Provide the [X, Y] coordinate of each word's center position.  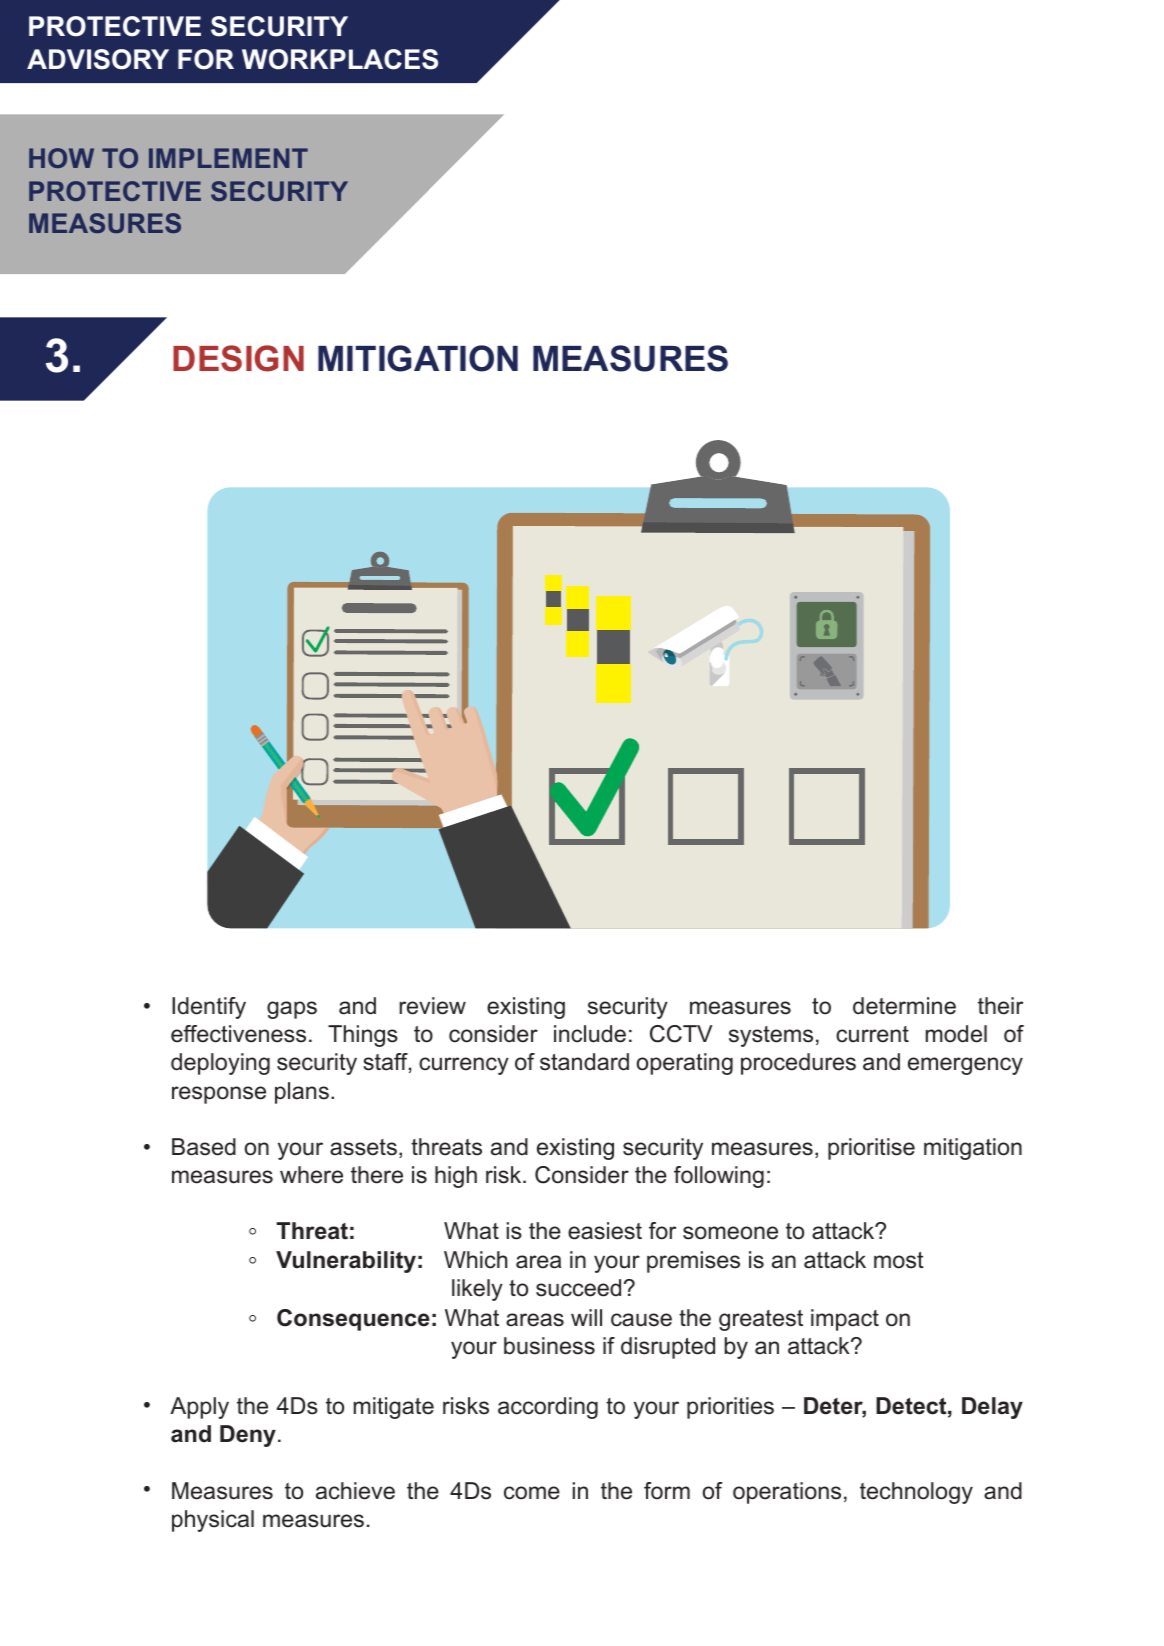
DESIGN [238, 358]
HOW [61, 158]
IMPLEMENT [228, 158]
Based [204, 1147]
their [1000, 1006]
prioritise [871, 1149]
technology [916, 1493]
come [532, 1493]
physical [213, 1521]
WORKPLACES [340, 59]
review [432, 1006]
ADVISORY [98, 59]
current [872, 1034]
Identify [209, 1008]
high [456, 1177]
